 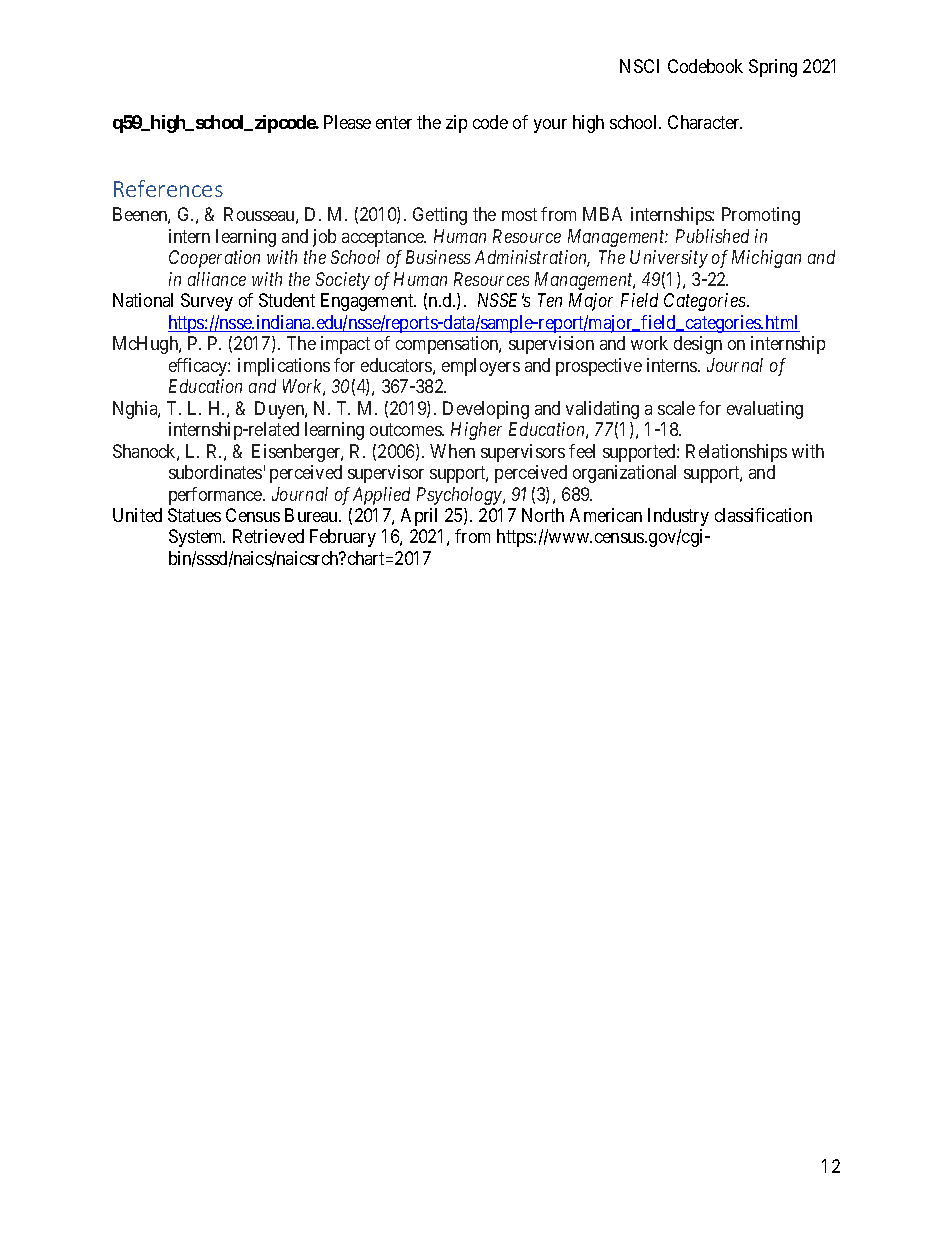 What do you see at coordinates (698, 345) in the page?
I see `design` at bounding box center [698, 345].
